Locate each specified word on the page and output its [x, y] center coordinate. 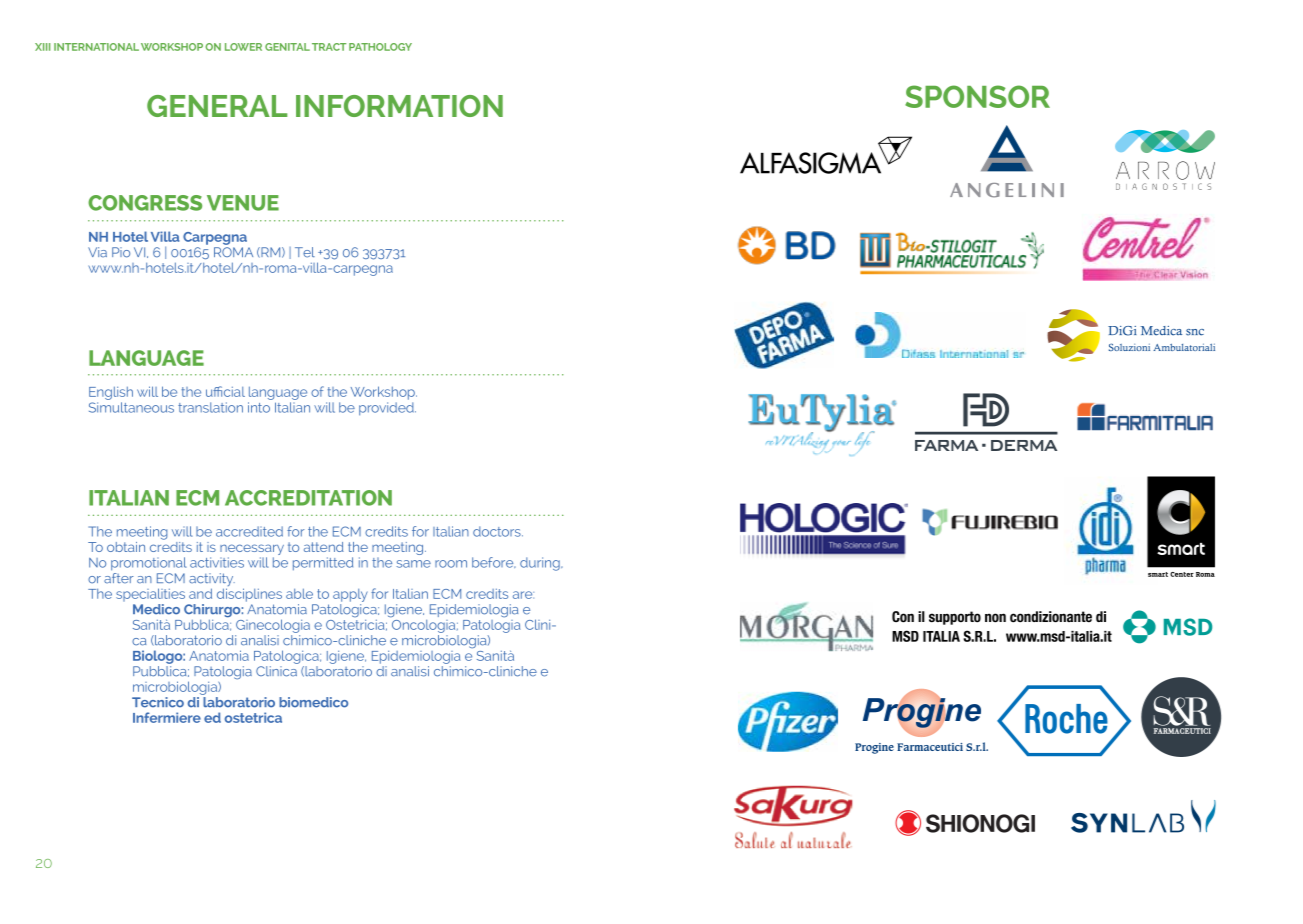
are [523, 595]
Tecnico [158, 702]
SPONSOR [977, 96]
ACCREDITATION [308, 498]
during [541, 564]
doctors [498, 531]
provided [387, 409]
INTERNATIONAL [96, 47]
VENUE [243, 203]
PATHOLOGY [380, 47]
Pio [121, 252]
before [494, 562]
